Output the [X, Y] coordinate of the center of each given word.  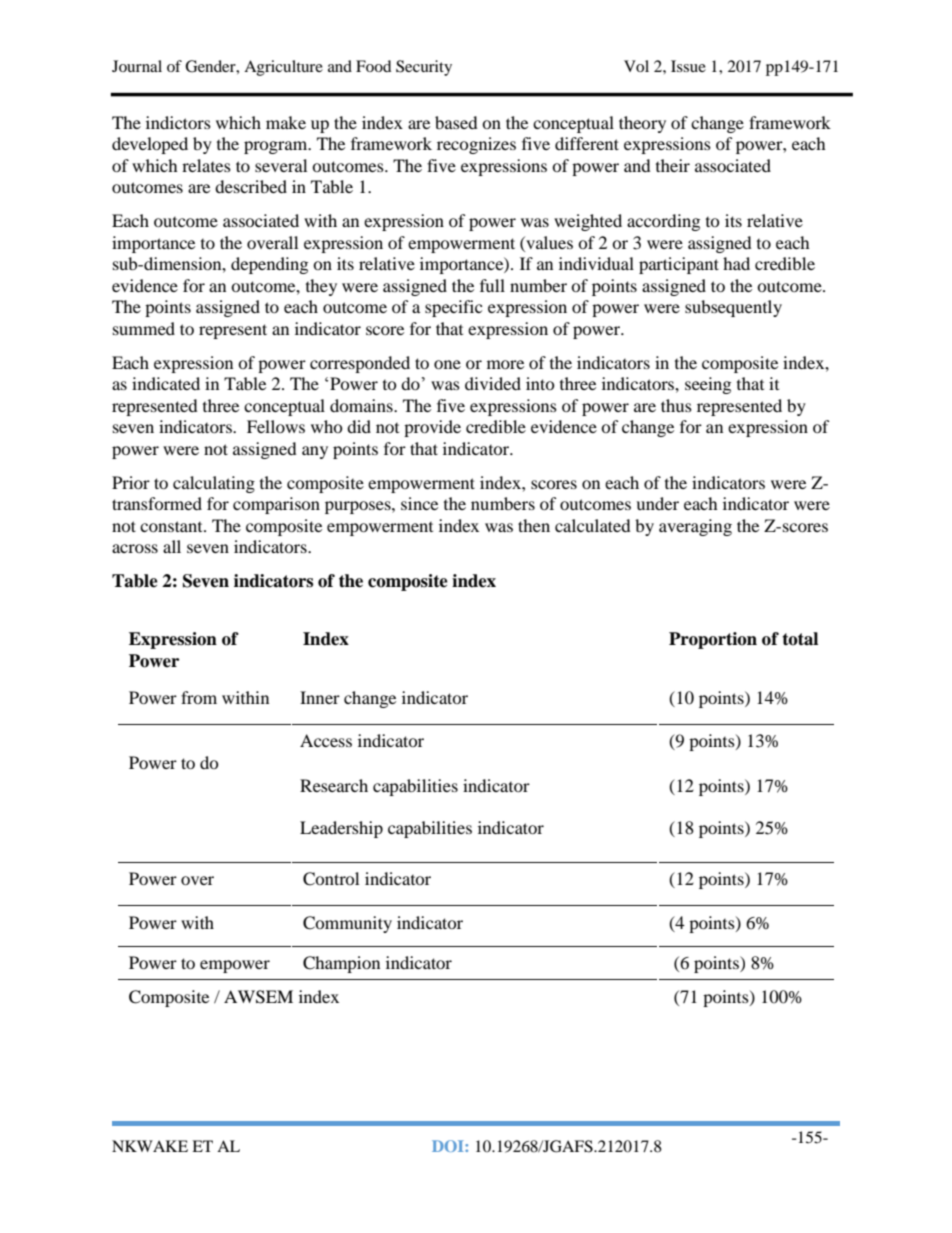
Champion [341, 964]
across [135, 548]
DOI [449, 1146]
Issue [688, 66]
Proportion [713, 640]
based [456, 122]
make [286, 122]
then [534, 525]
